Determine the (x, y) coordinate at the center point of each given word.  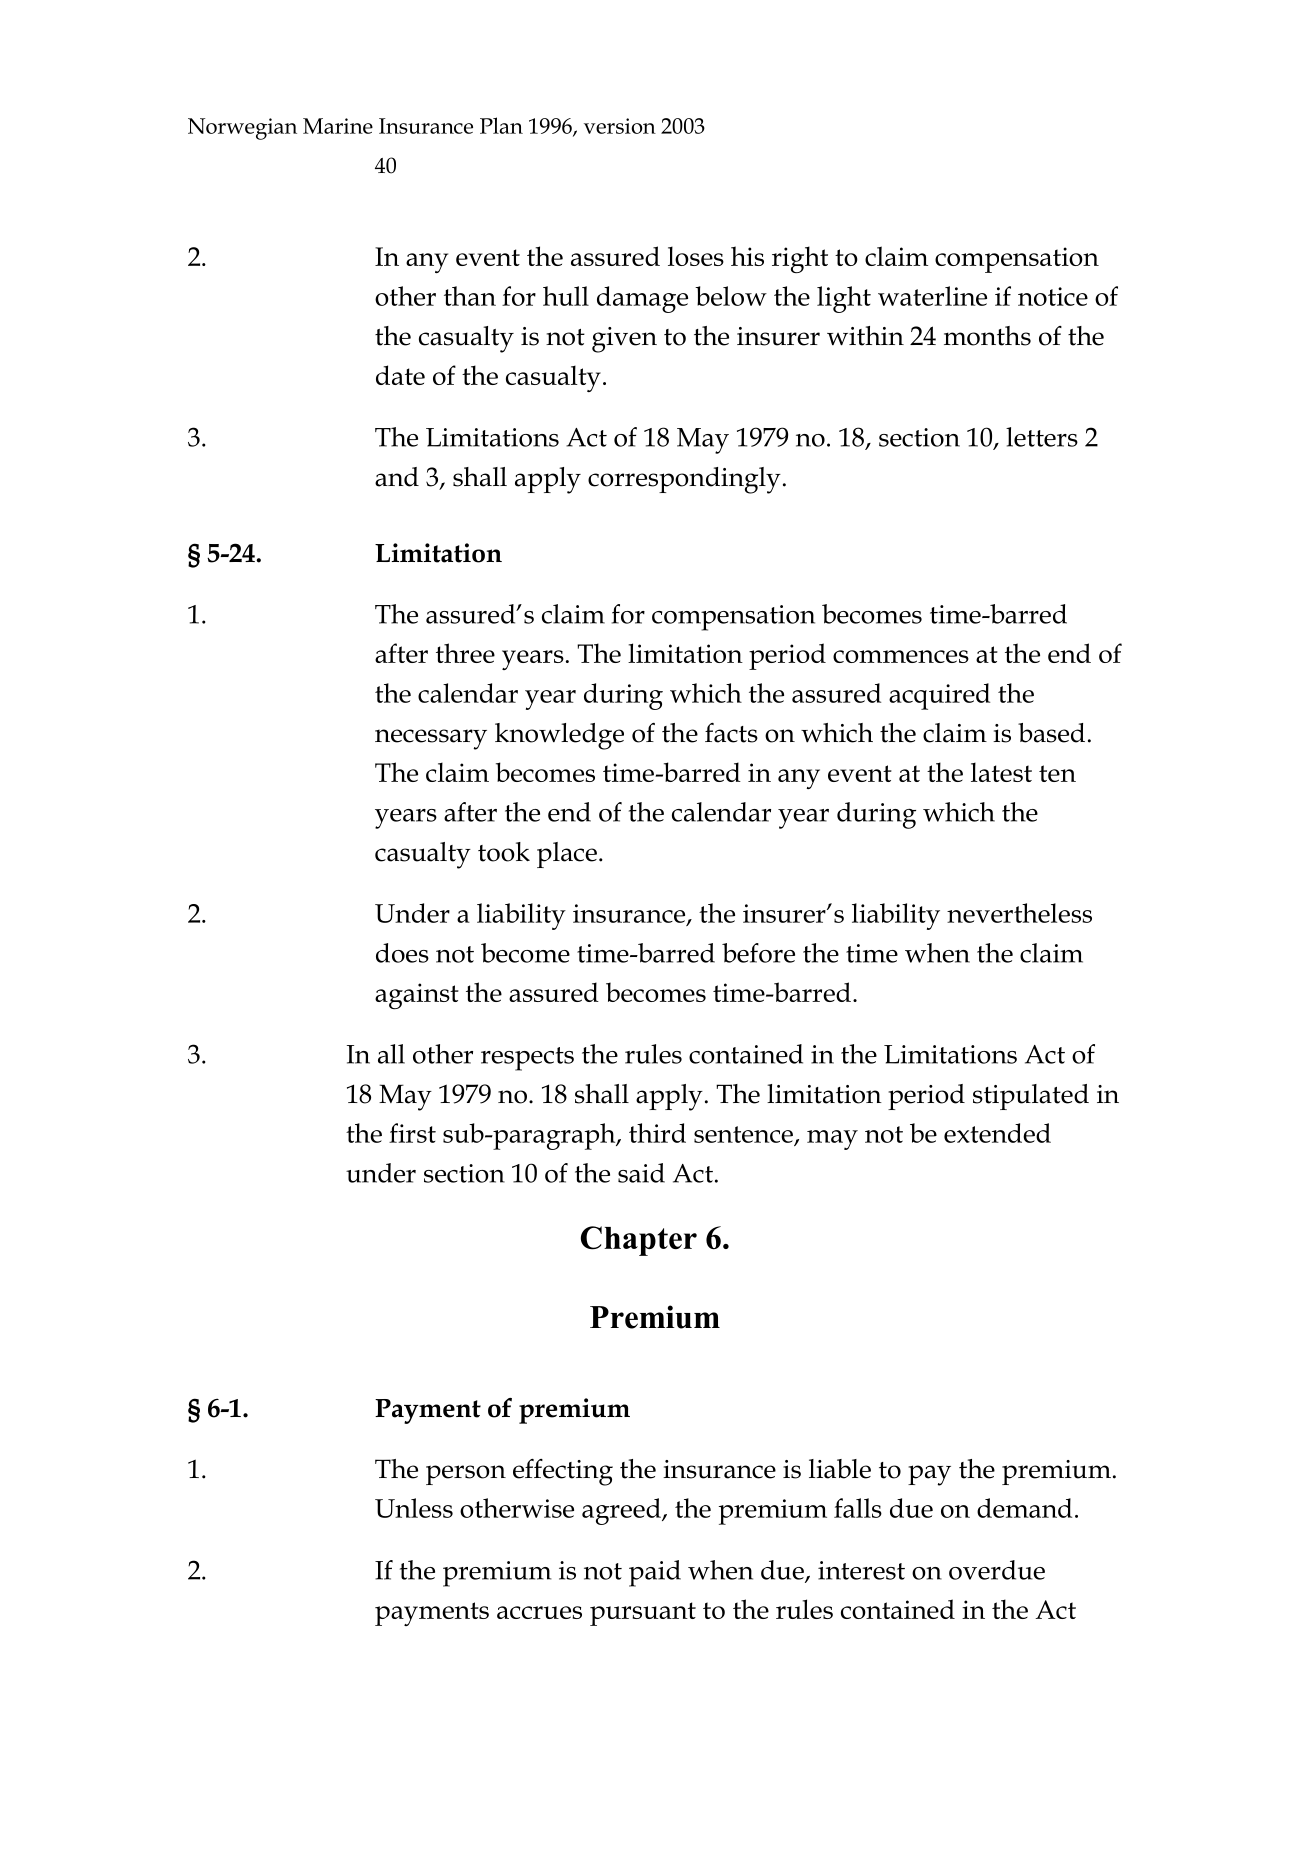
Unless (414, 1508)
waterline (932, 296)
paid (655, 1573)
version (620, 126)
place (567, 855)
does (402, 953)
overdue (997, 1570)
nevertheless (1019, 913)
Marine (338, 126)
